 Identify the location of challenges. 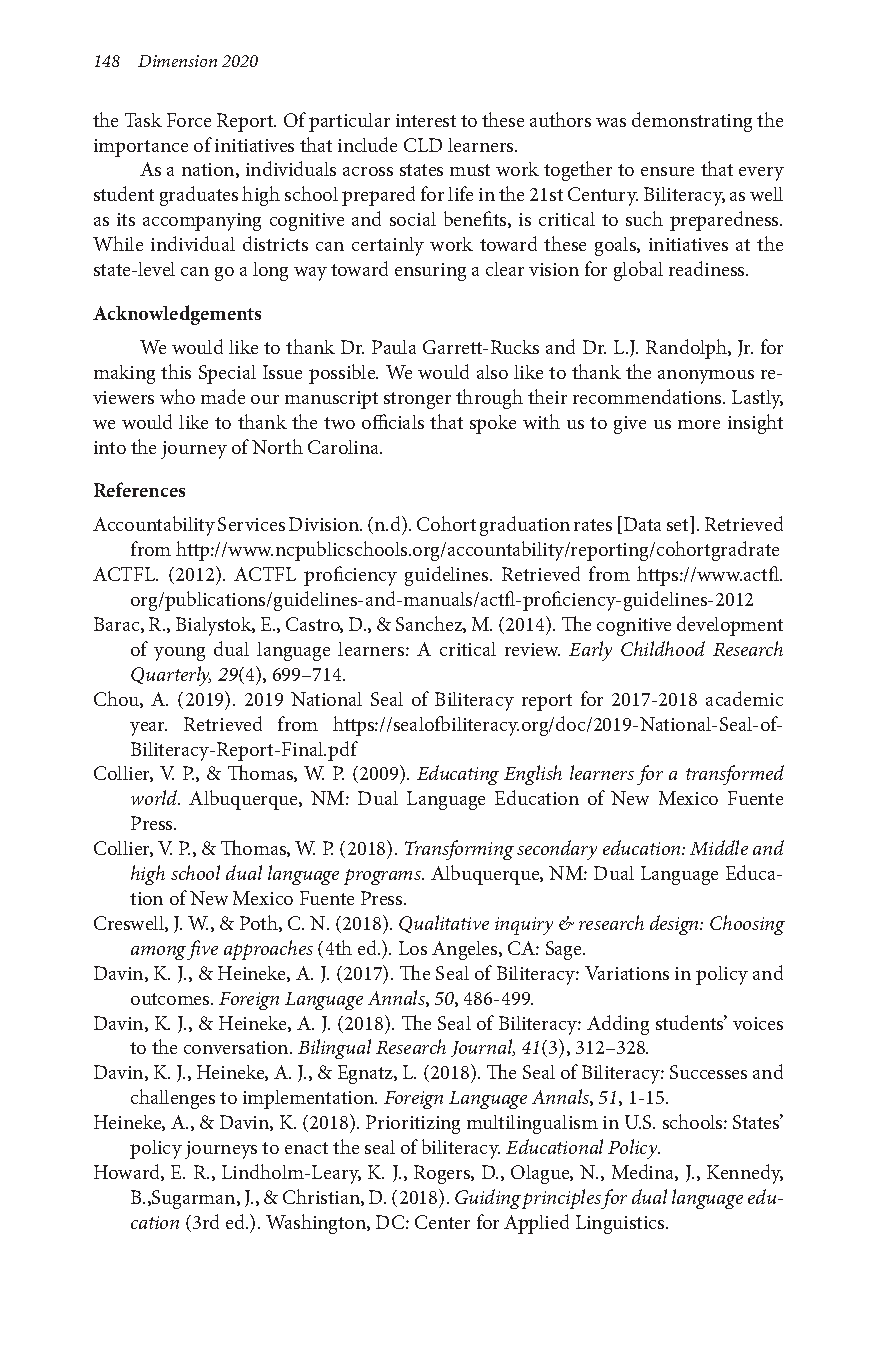
(173, 1099).
